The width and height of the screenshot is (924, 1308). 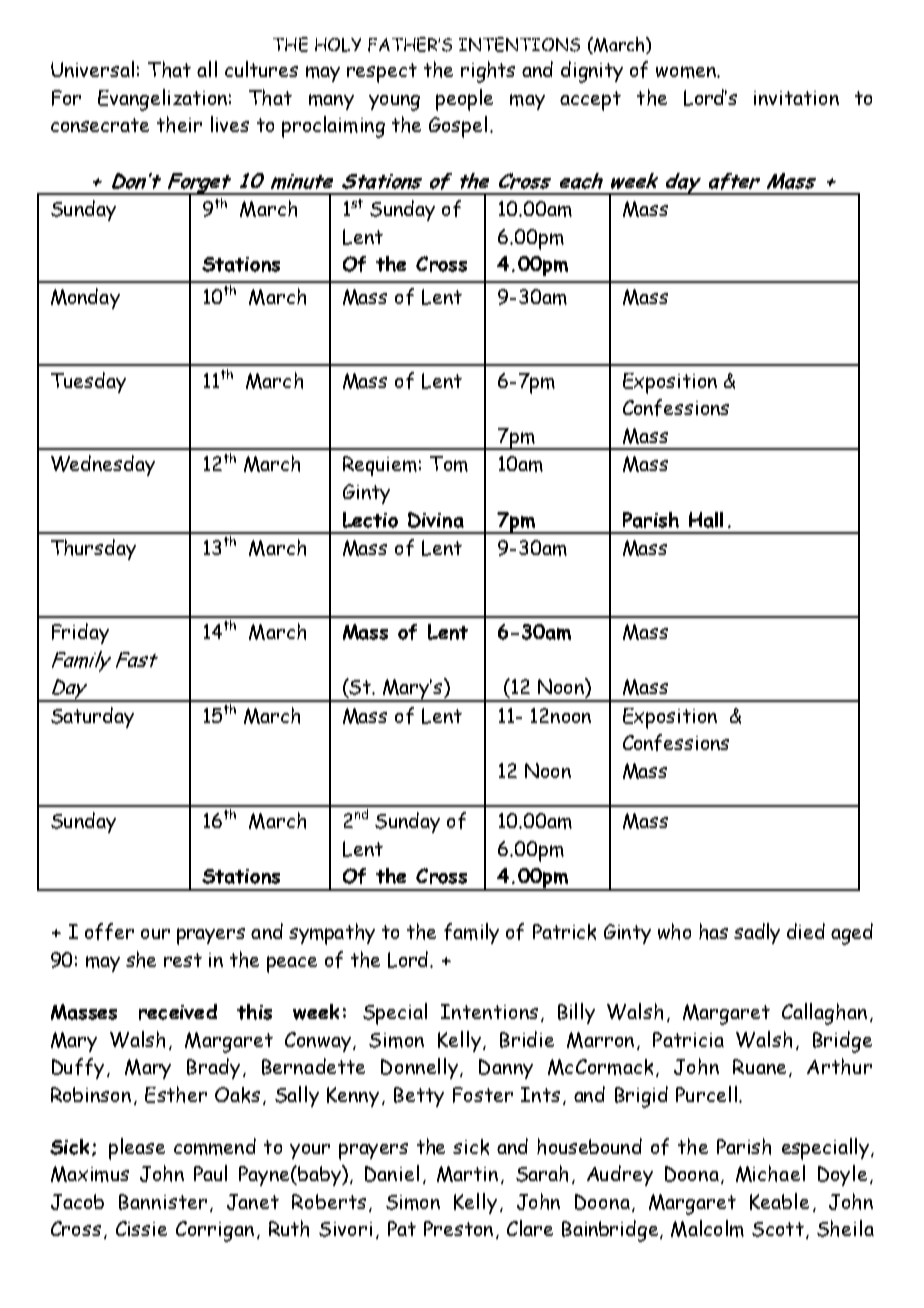 What do you see at coordinates (467, 1174) in the screenshot?
I see `Martin` at bounding box center [467, 1174].
